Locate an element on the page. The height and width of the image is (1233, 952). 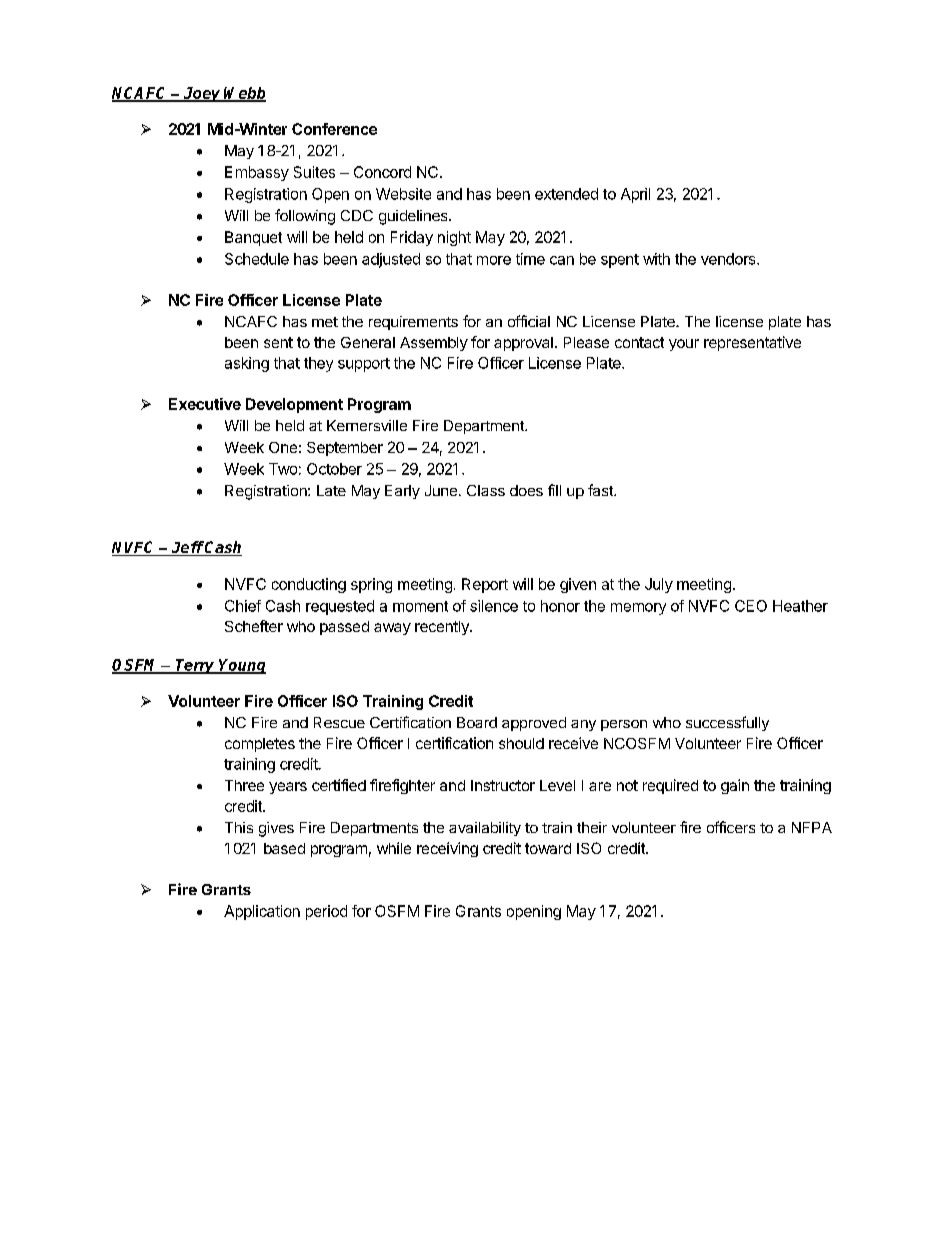
April is located at coordinates (635, 195).
